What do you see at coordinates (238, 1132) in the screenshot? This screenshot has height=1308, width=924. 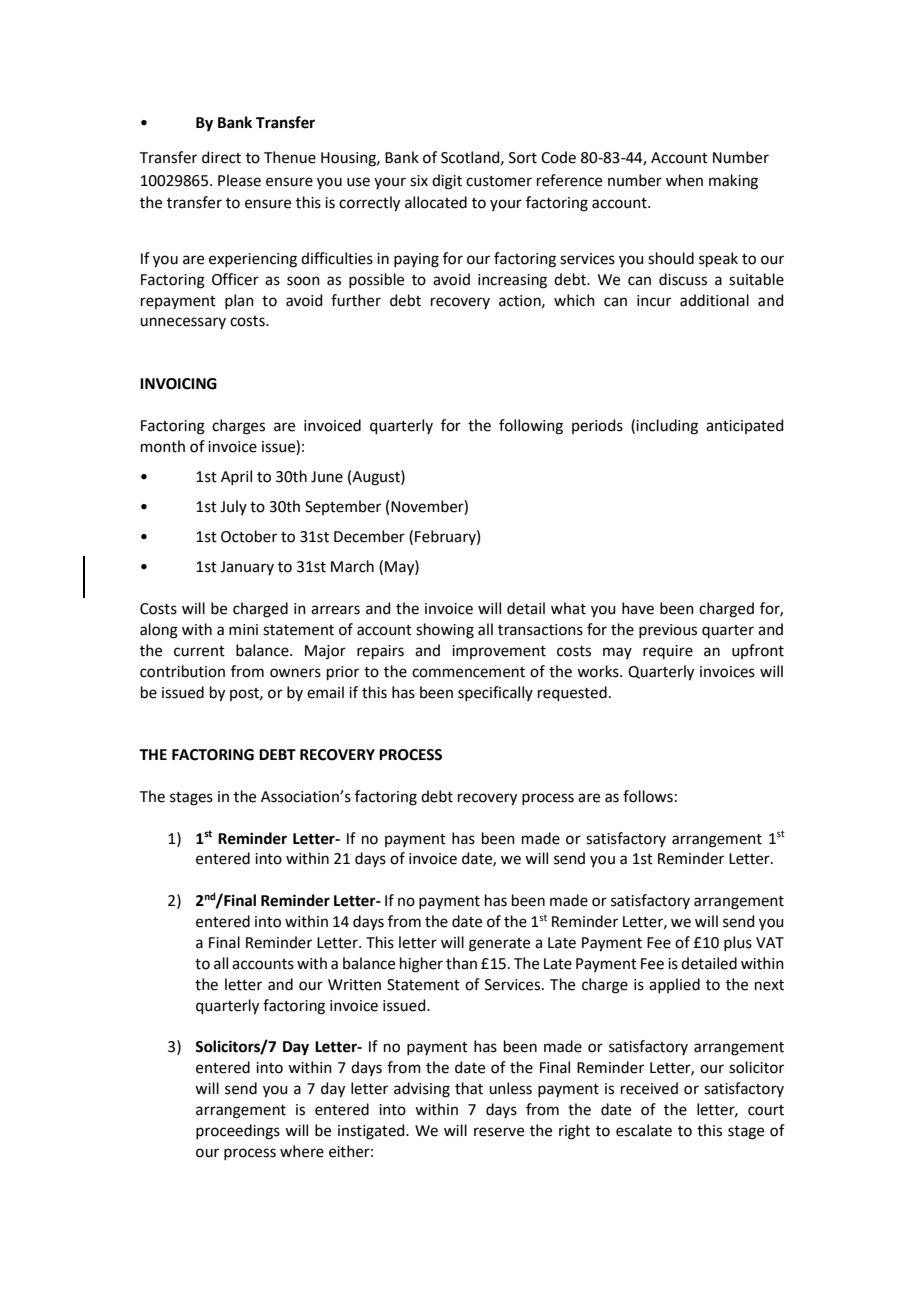 I see `proceedings` at bounding box center [238, 1132].
